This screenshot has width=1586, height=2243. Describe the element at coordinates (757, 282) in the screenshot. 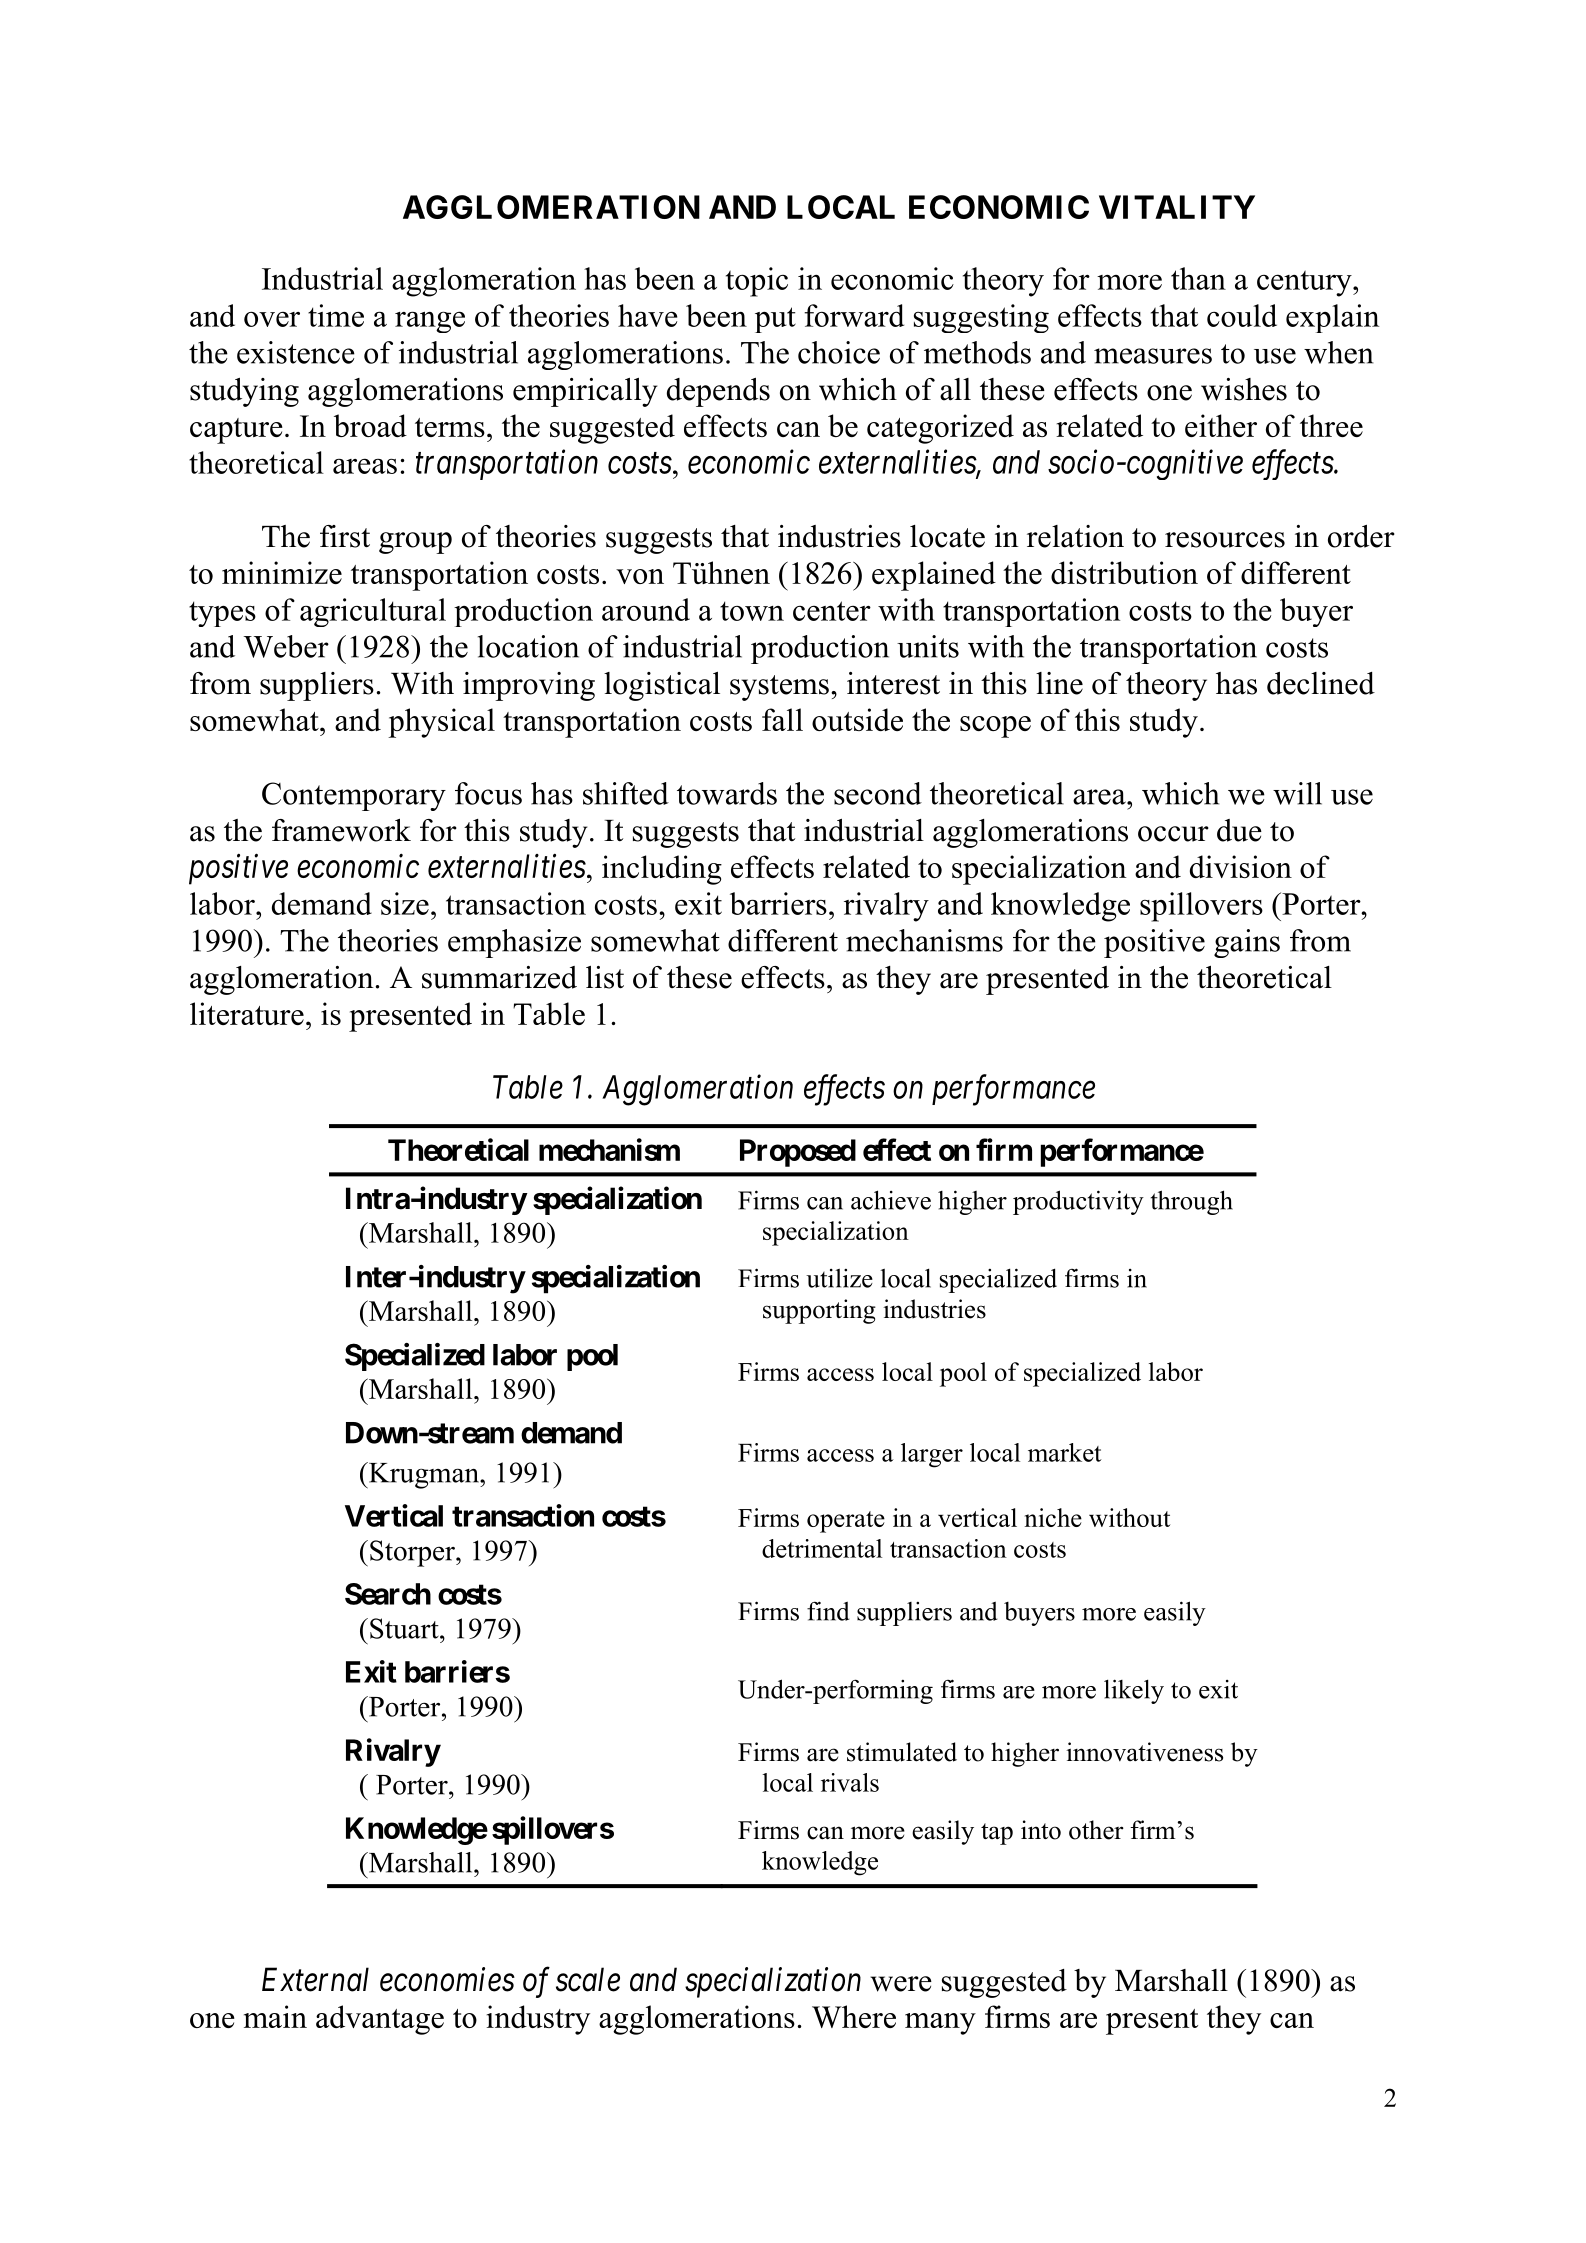

I see `topic` at that location.
